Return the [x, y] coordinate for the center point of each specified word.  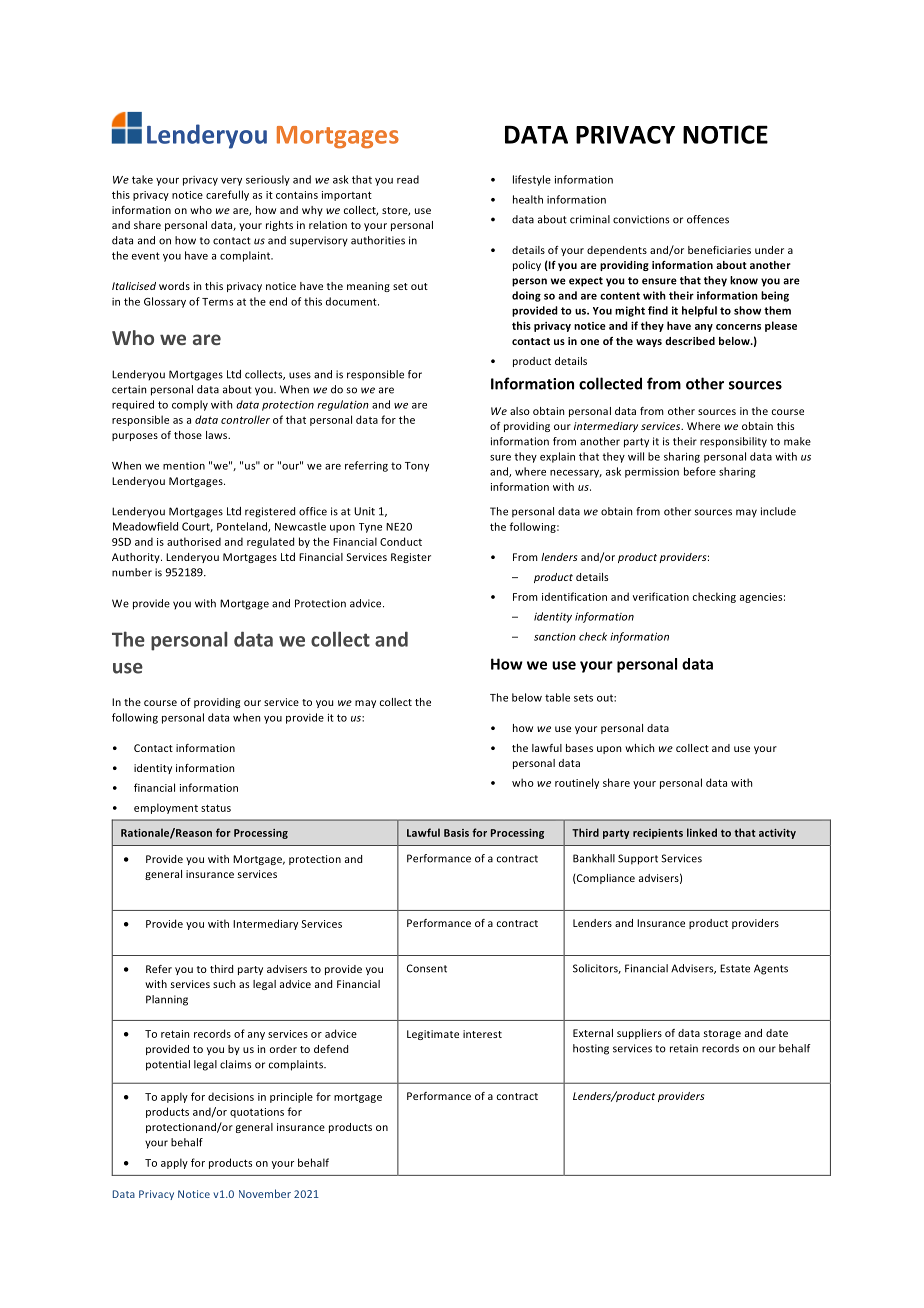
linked [702, 832]
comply [190, 405]
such [224, 984]
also [520, 411]
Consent [427, 968]
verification [661, 596]
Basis [456, 833]
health [528, 199]
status [216, 808]
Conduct [401, 541]
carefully [227, 195]
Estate [735, 968]
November [265, 1193]
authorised [194, 541]
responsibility [733, 442]
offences [708, 219]
